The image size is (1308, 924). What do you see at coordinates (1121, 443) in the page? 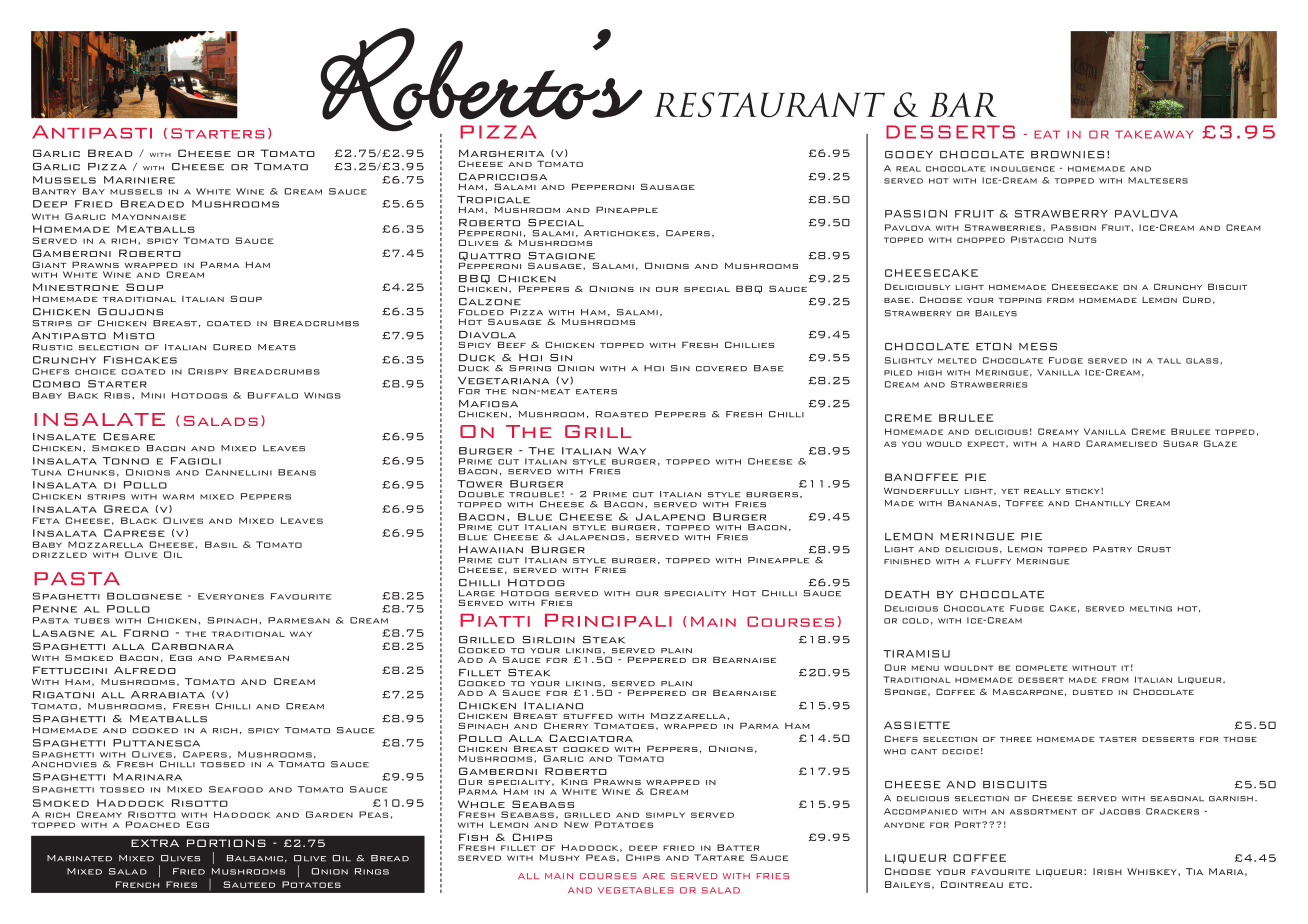
I see `Caramelised` at bounding box center [1121, 443].
